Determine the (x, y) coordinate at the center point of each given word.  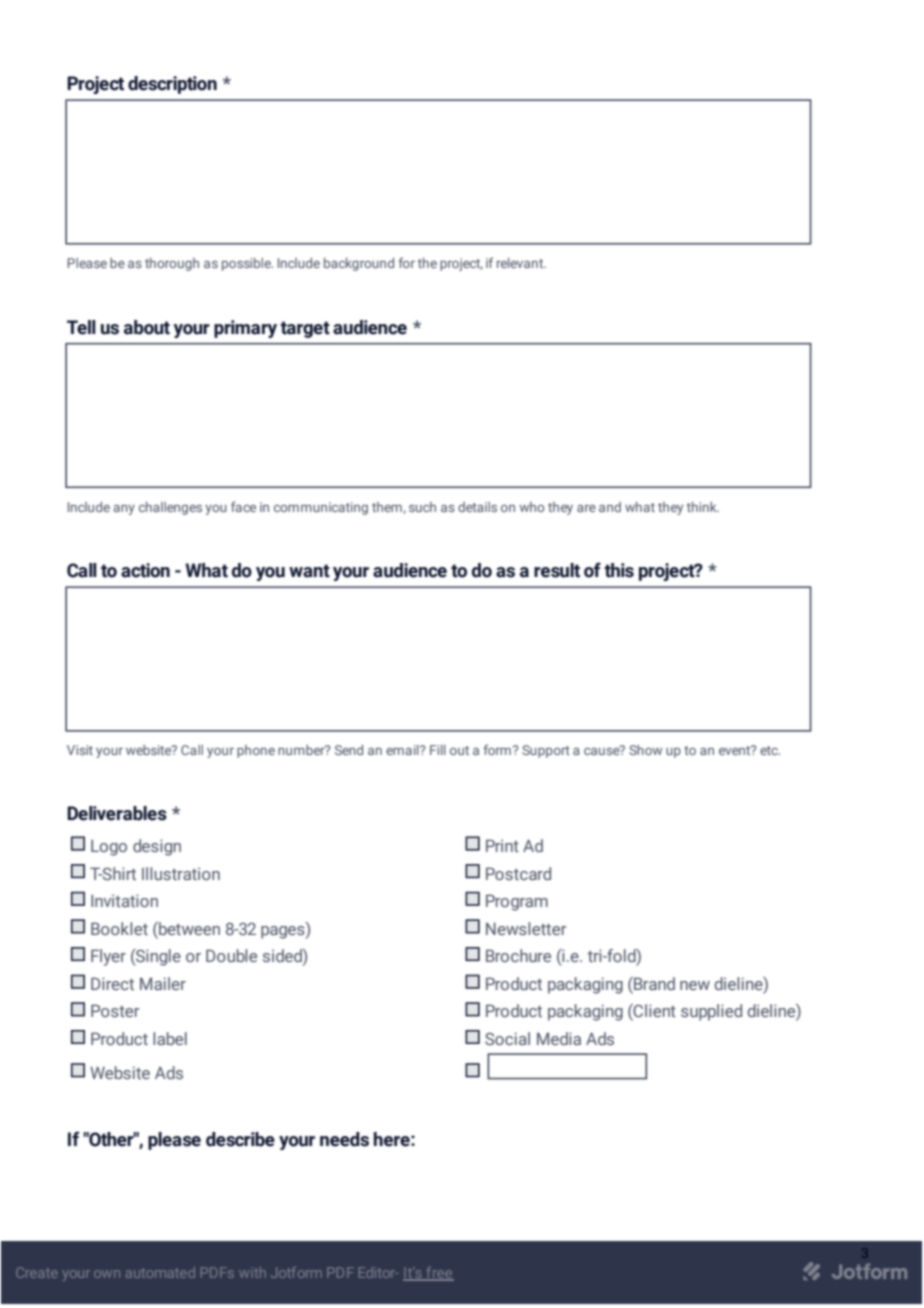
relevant (521, 263)
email (403, 750)
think (703, 507)
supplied (711, 1012)
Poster (115, 1010)
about (147, 327)
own (107, 1274)
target (305, 329)
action (145, 570)
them (388, 508)
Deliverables (117, 813)
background (359, 264)
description (172, 85)
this (619, 570)
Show (645, 750)
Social (507, 1038)
